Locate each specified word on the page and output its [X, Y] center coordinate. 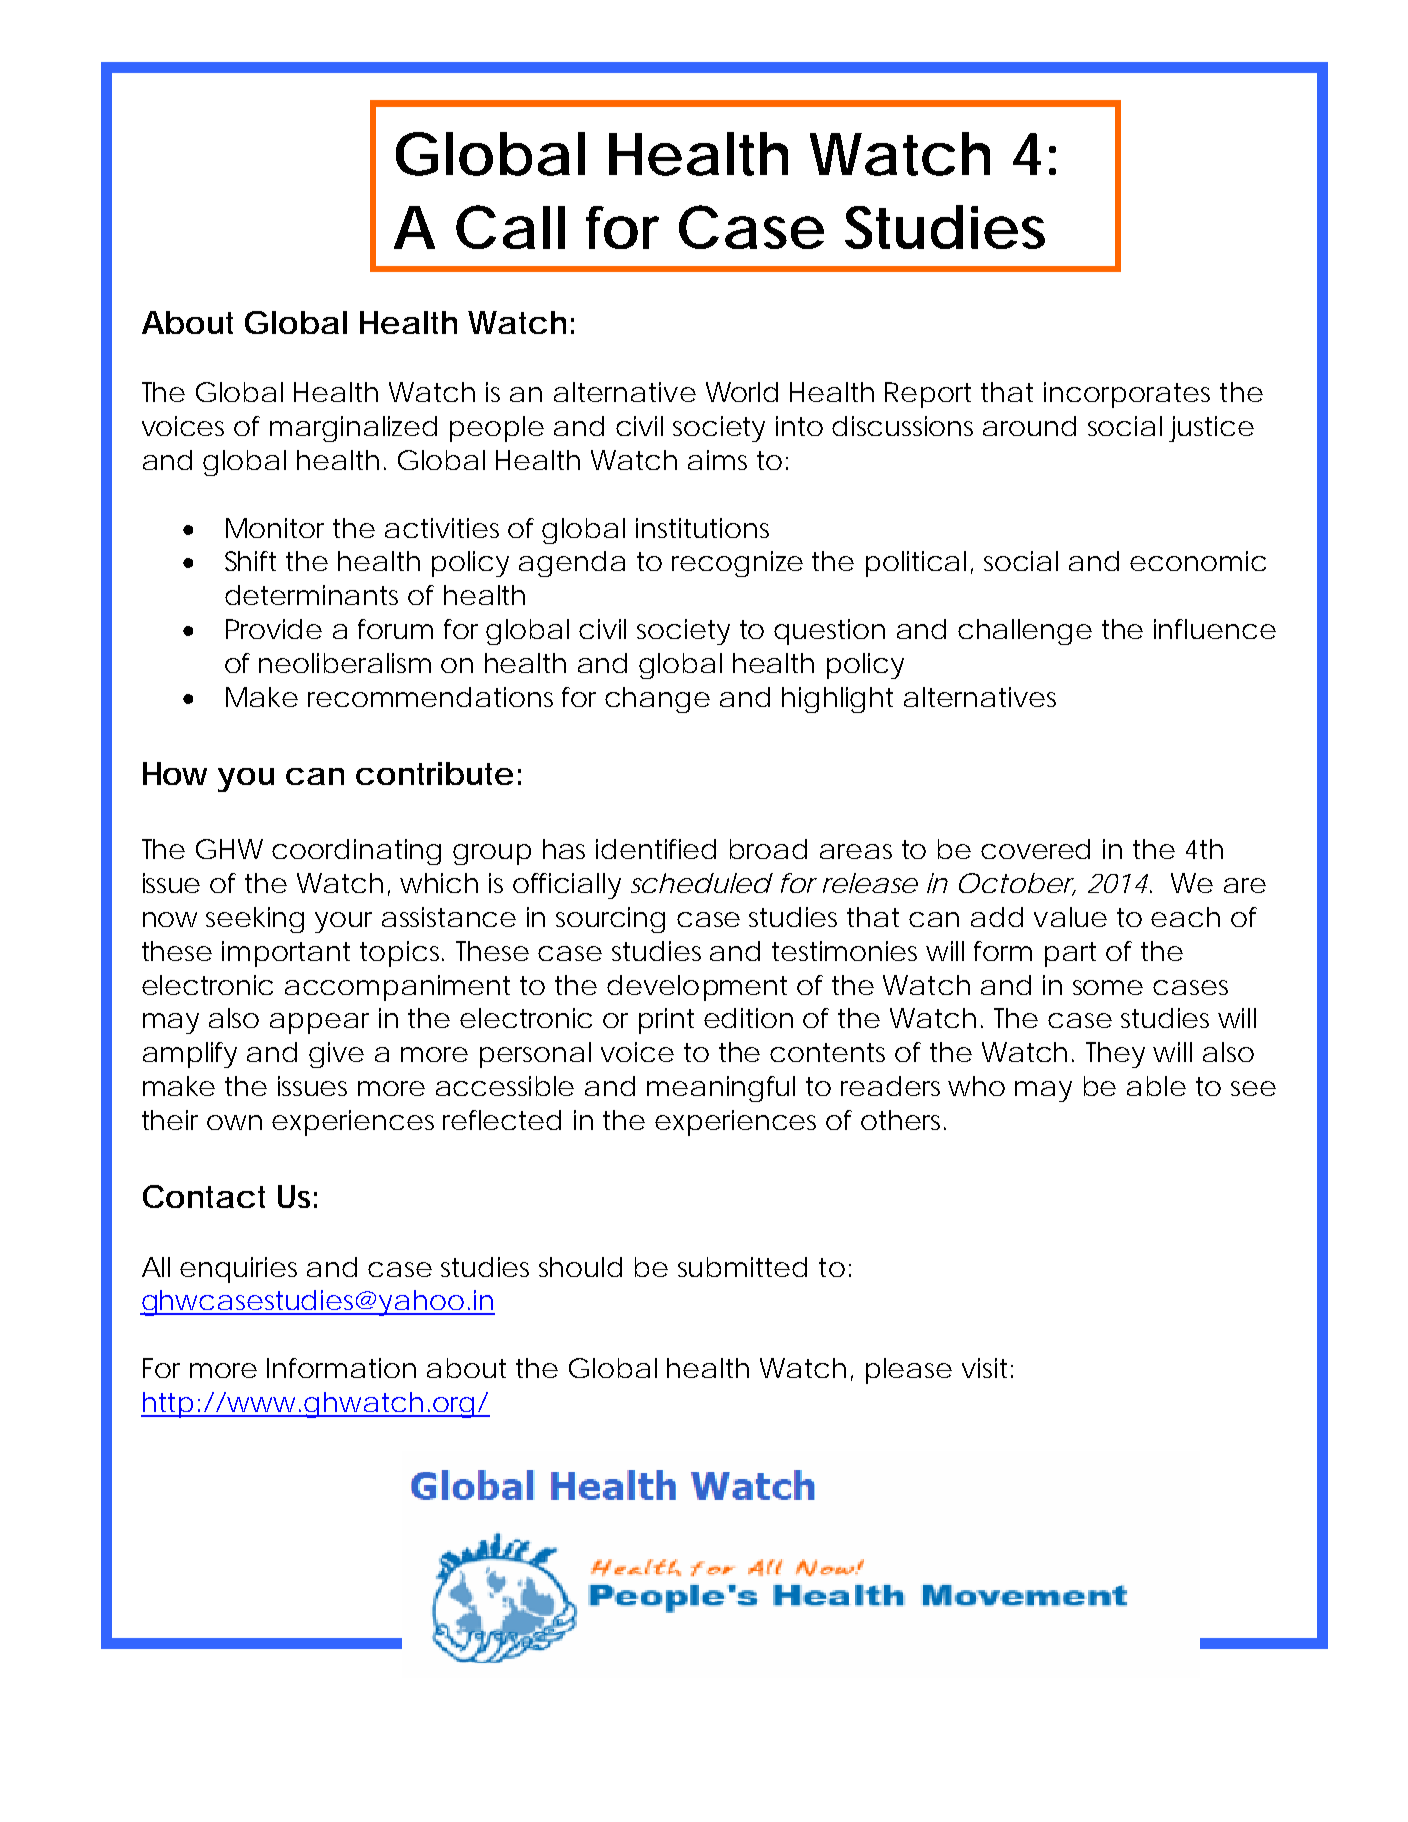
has [564, 849]
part [1070, 954]
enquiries [238, 1270]
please [907, 1371]
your [343, 922]
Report [928, 395]
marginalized [352, 429]
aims [717, 460]
